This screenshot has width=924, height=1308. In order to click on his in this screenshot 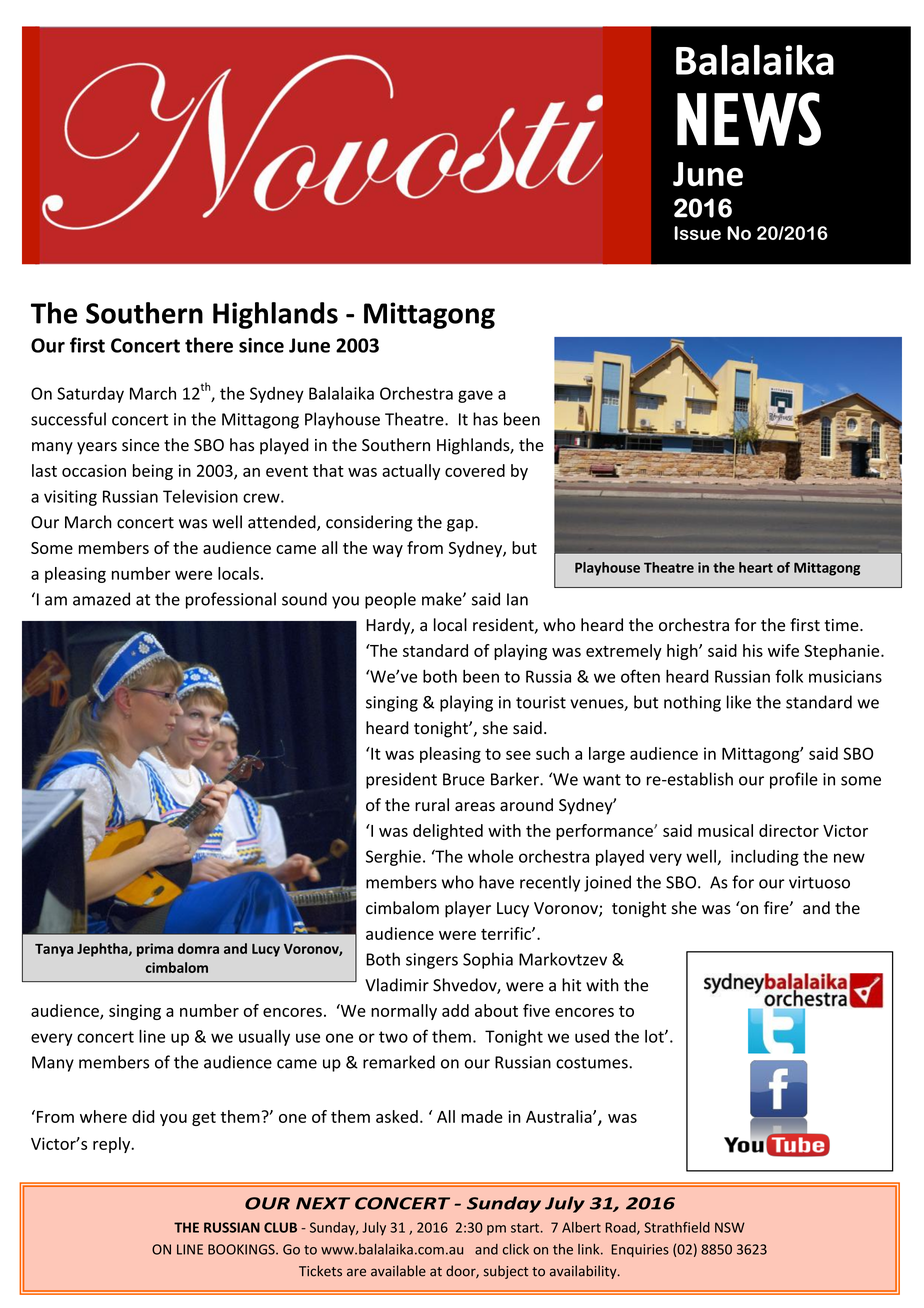, I will do `click(753, 650)`.
